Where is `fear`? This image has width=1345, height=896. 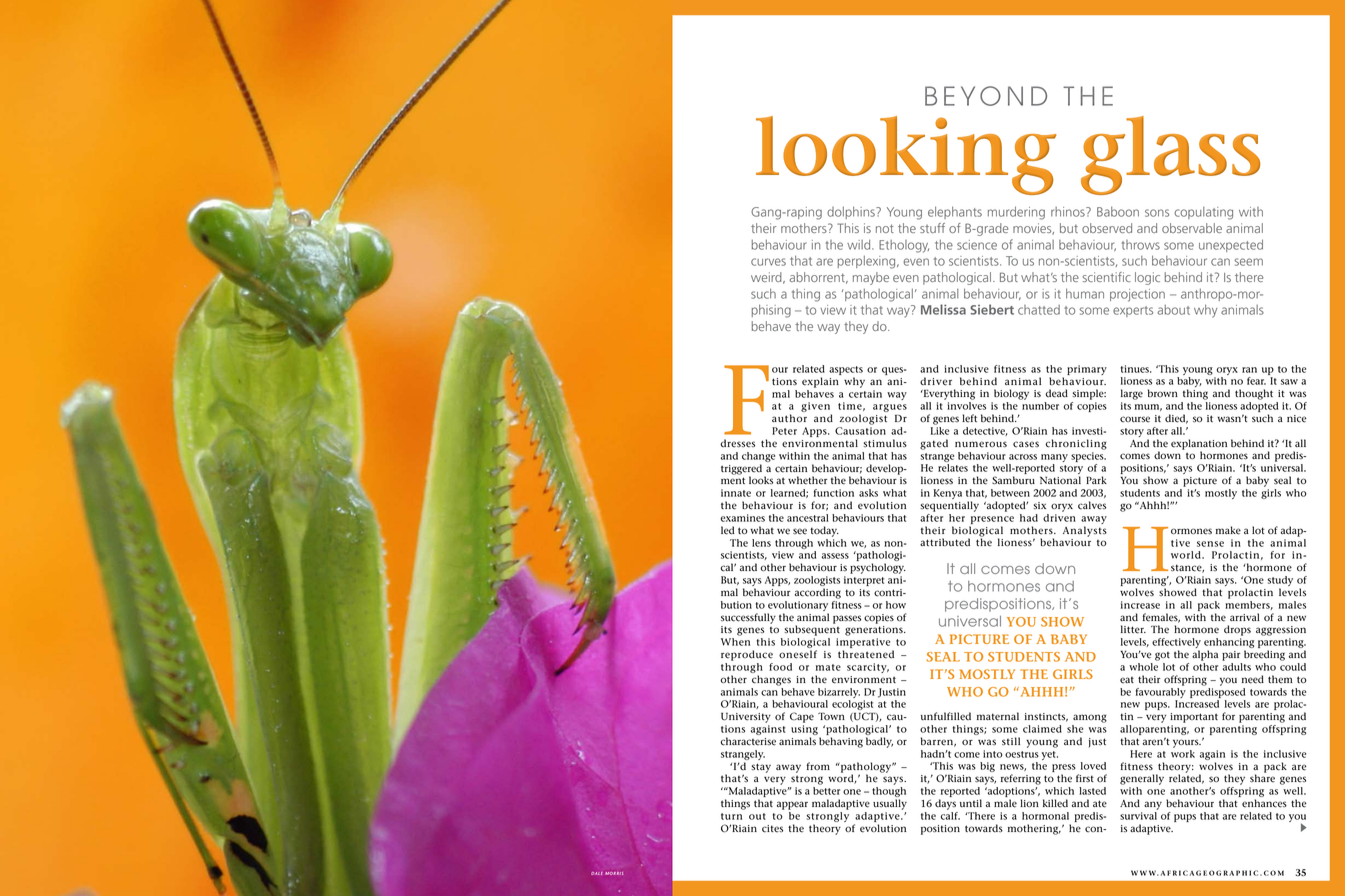 fear is located at coordinates (1256, 381).
